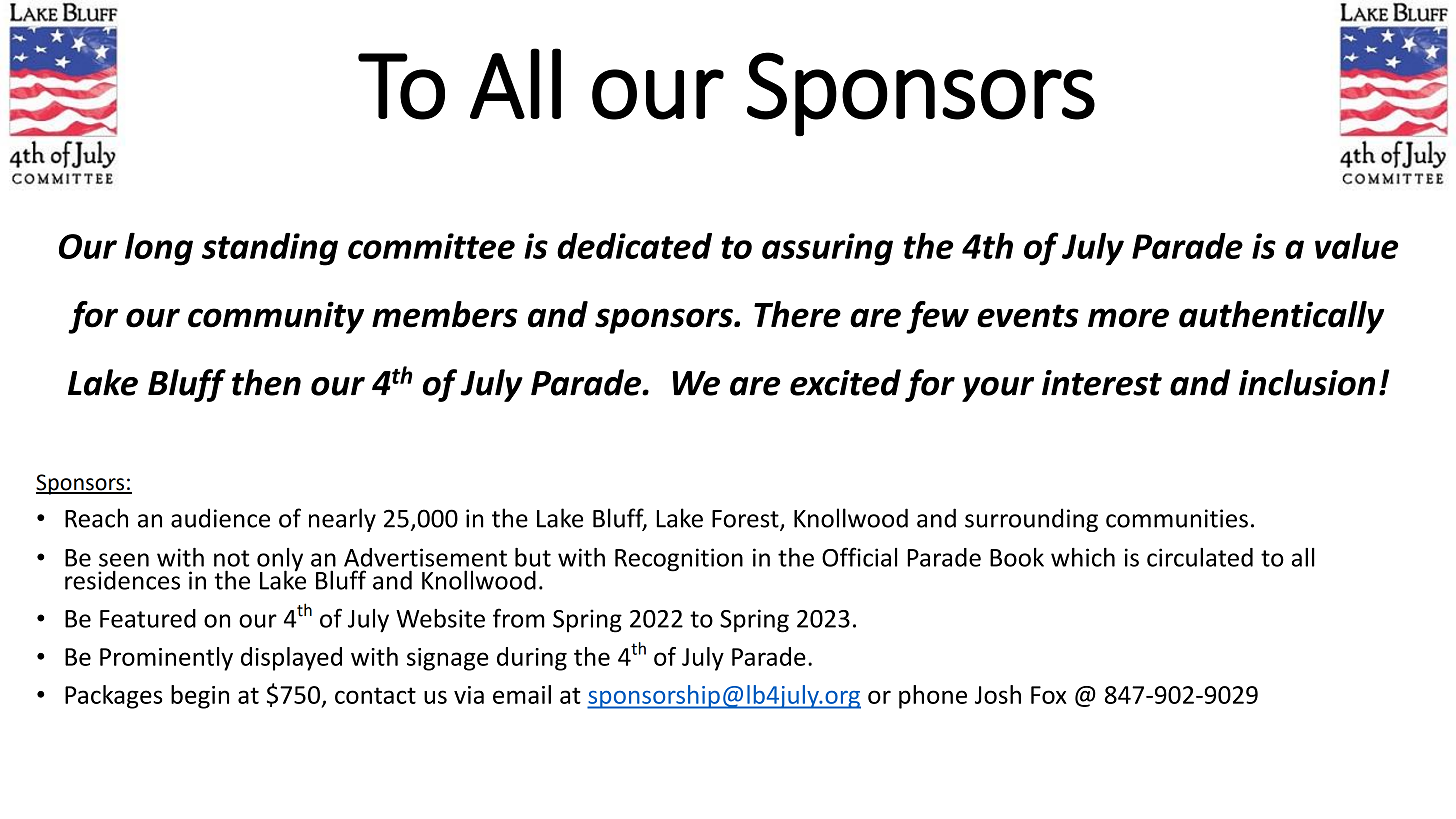 The height and width of the screenshot is (819, 1456). Describe the element at coordinates (220, 518) in the screenshot. I see `audience` at that location.
